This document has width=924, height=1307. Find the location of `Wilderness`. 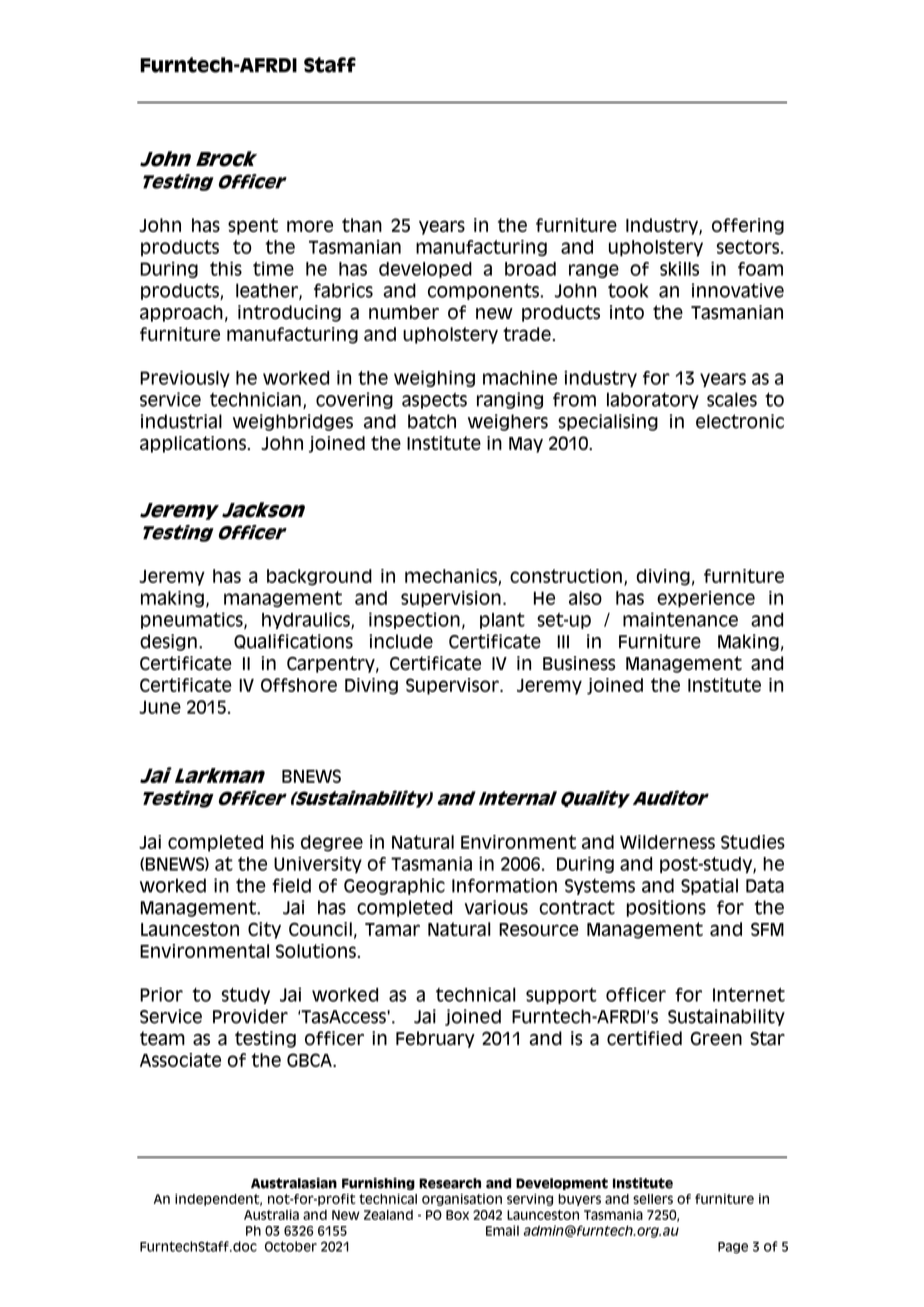

Wilderness is located at coordinates (667, 842).
